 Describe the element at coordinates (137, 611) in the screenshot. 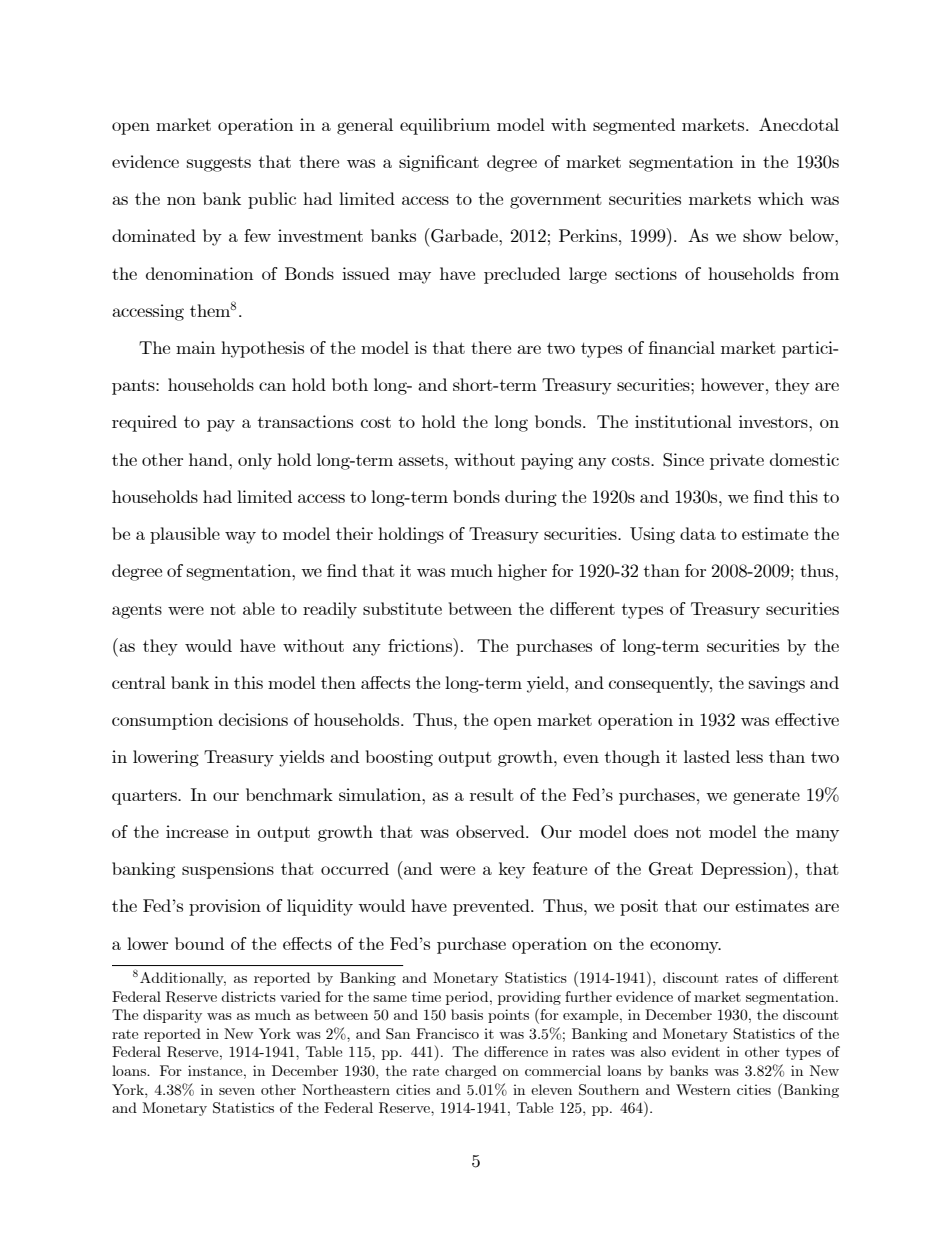

I see `agents` at that location.
